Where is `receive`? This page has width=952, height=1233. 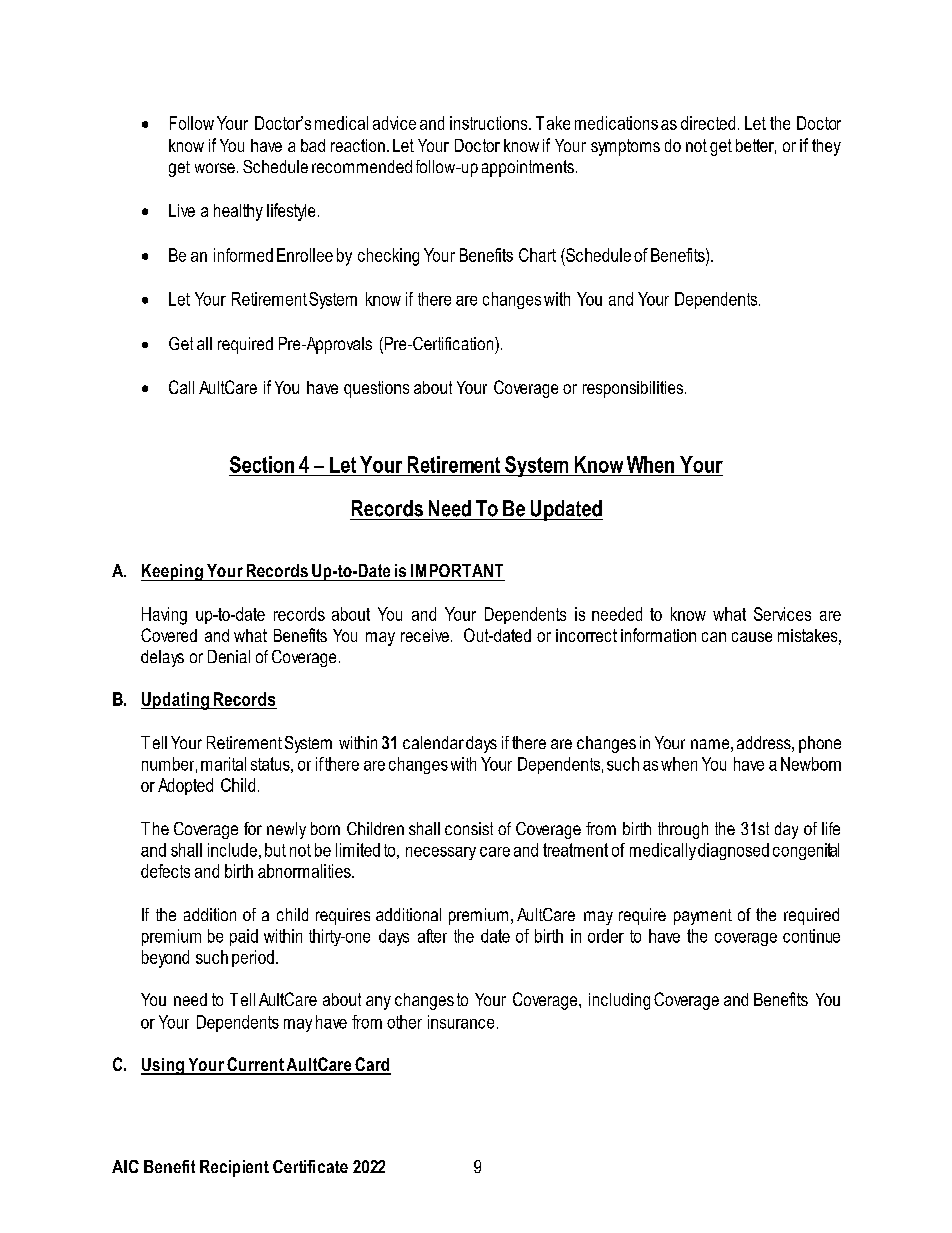 receive is located at coordinates (425, 635).
